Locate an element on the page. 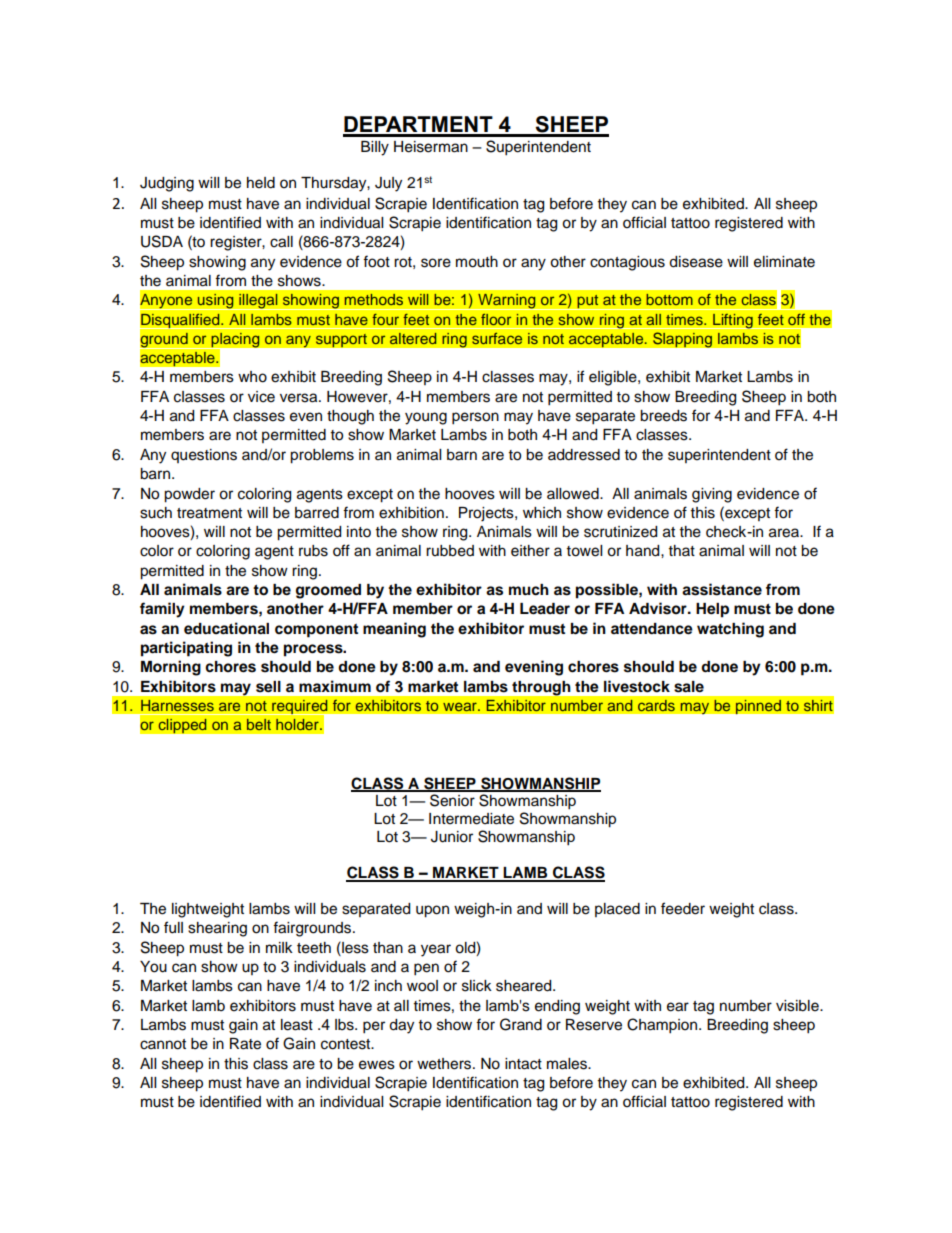 This page has width=952, height=1233. sell is located at coordinates (268, 687).
